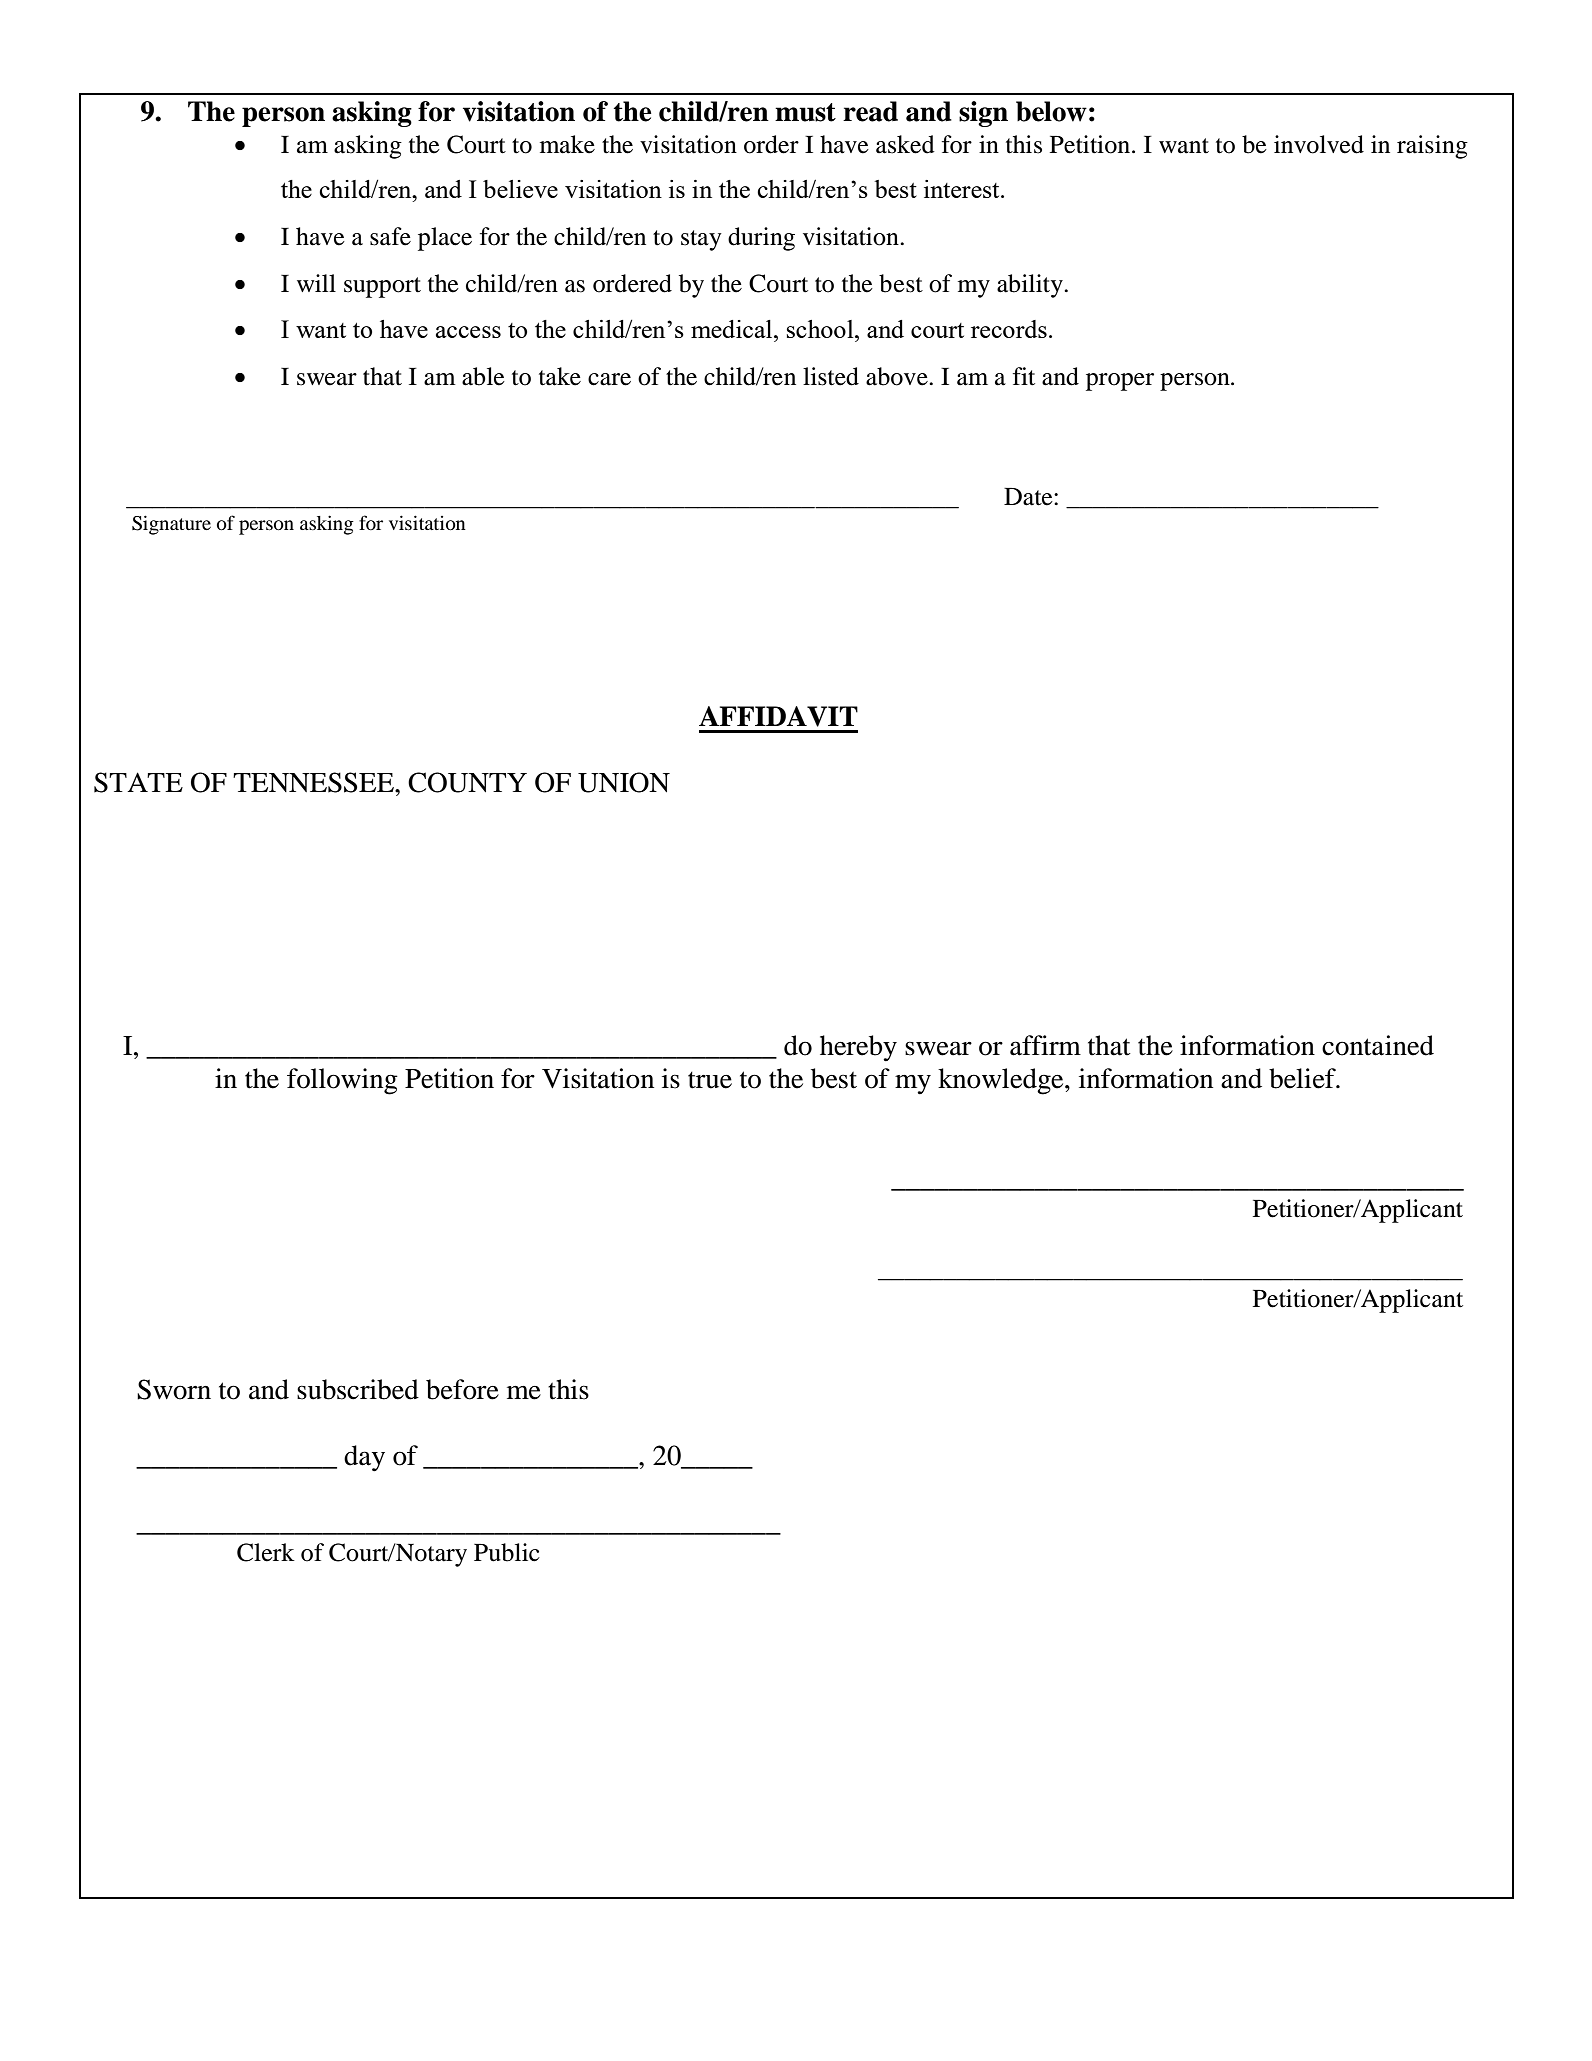  What do you see at coordinates (483, 376) in the screenshot?
I see `able` at bounding box center [483, 376].
